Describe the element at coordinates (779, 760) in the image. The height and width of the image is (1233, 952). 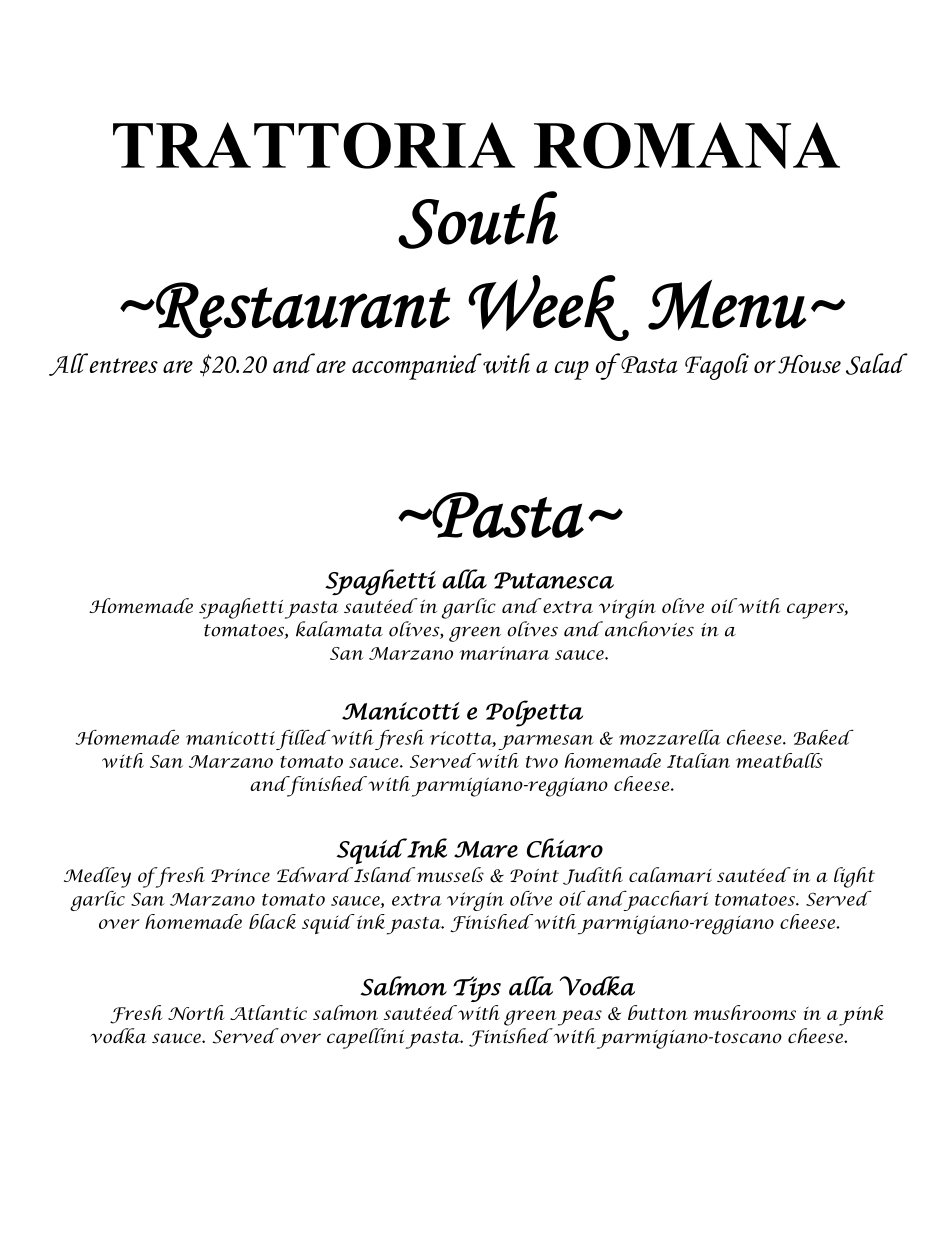
I see `meatballs` at that location.
